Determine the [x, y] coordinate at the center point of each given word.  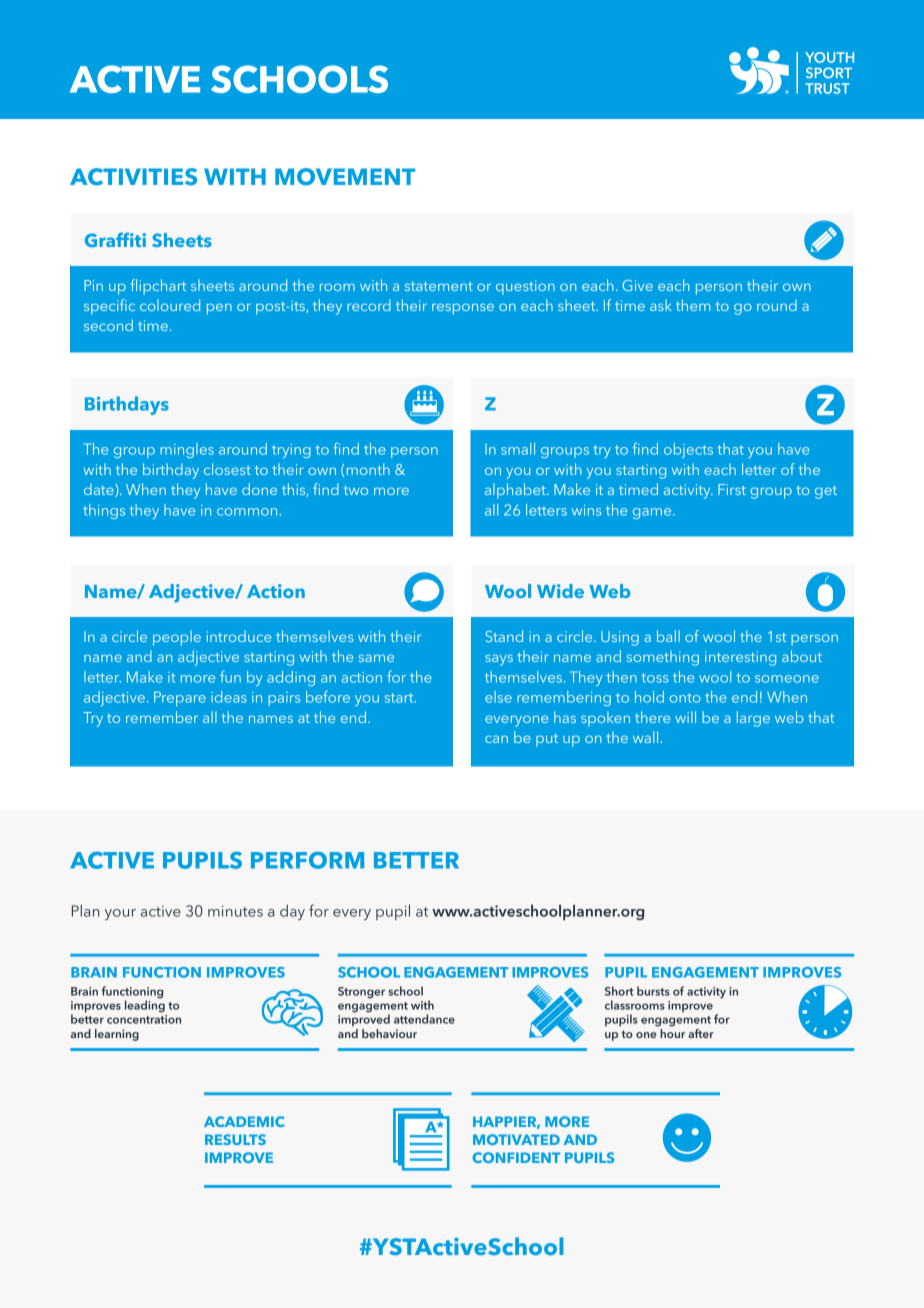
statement [439, 286]
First [732, 489]
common [248, 512]
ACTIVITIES [133, 177]
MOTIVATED [516, 1139]
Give [637, 285]
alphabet [516, 491]
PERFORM [307, 860]
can [496, 739]
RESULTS [235, 1139]
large [753, 719]
